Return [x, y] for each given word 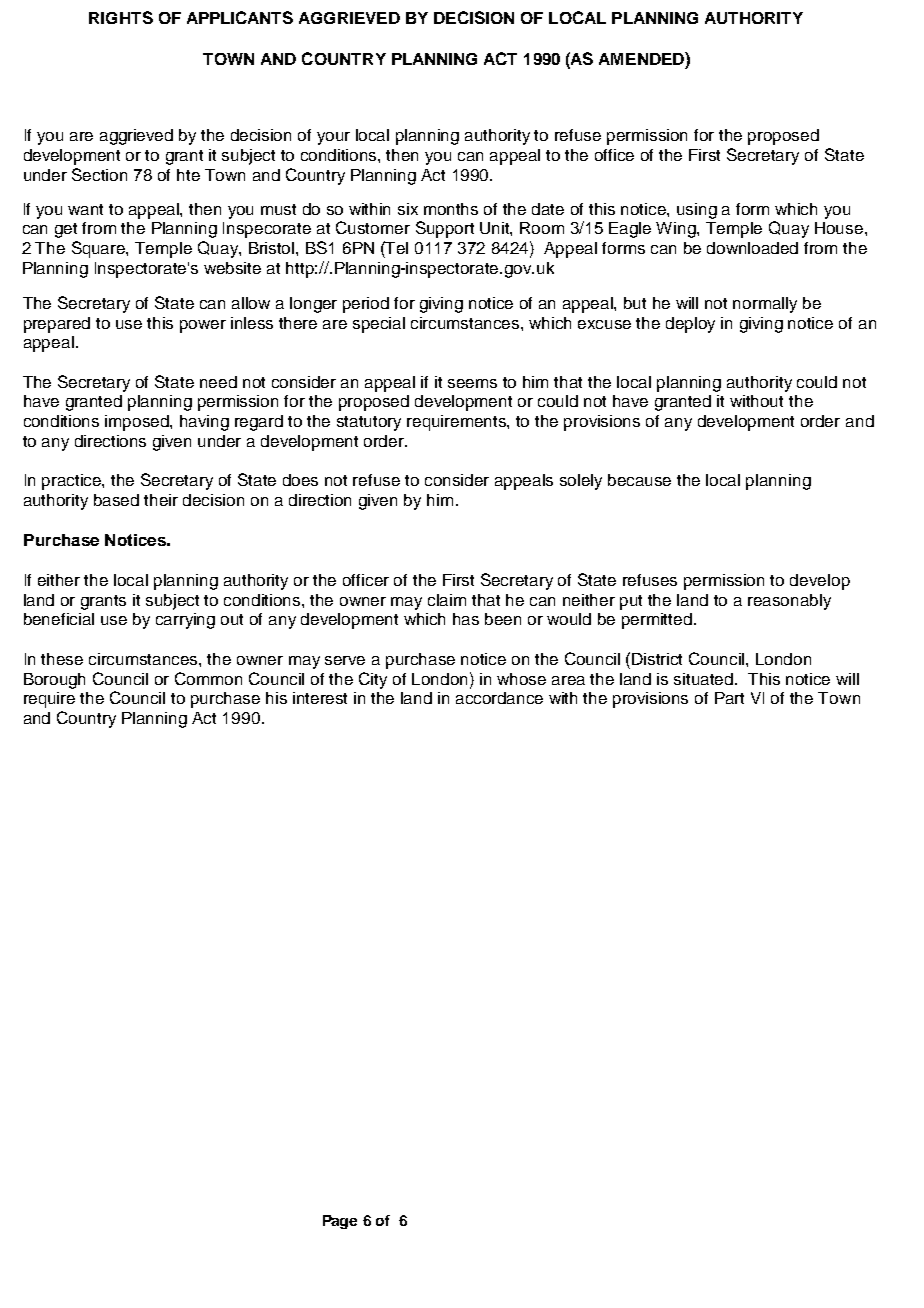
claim [447, 600]
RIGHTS [121, 17]
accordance [499, 698]
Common [208, 678]
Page [340, 1222]
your [333, 138]
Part [729, 698]
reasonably [789, 602]
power [203, 326]
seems [472, 383]
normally [765, 305]
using [697, 211]
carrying [185, 621]
